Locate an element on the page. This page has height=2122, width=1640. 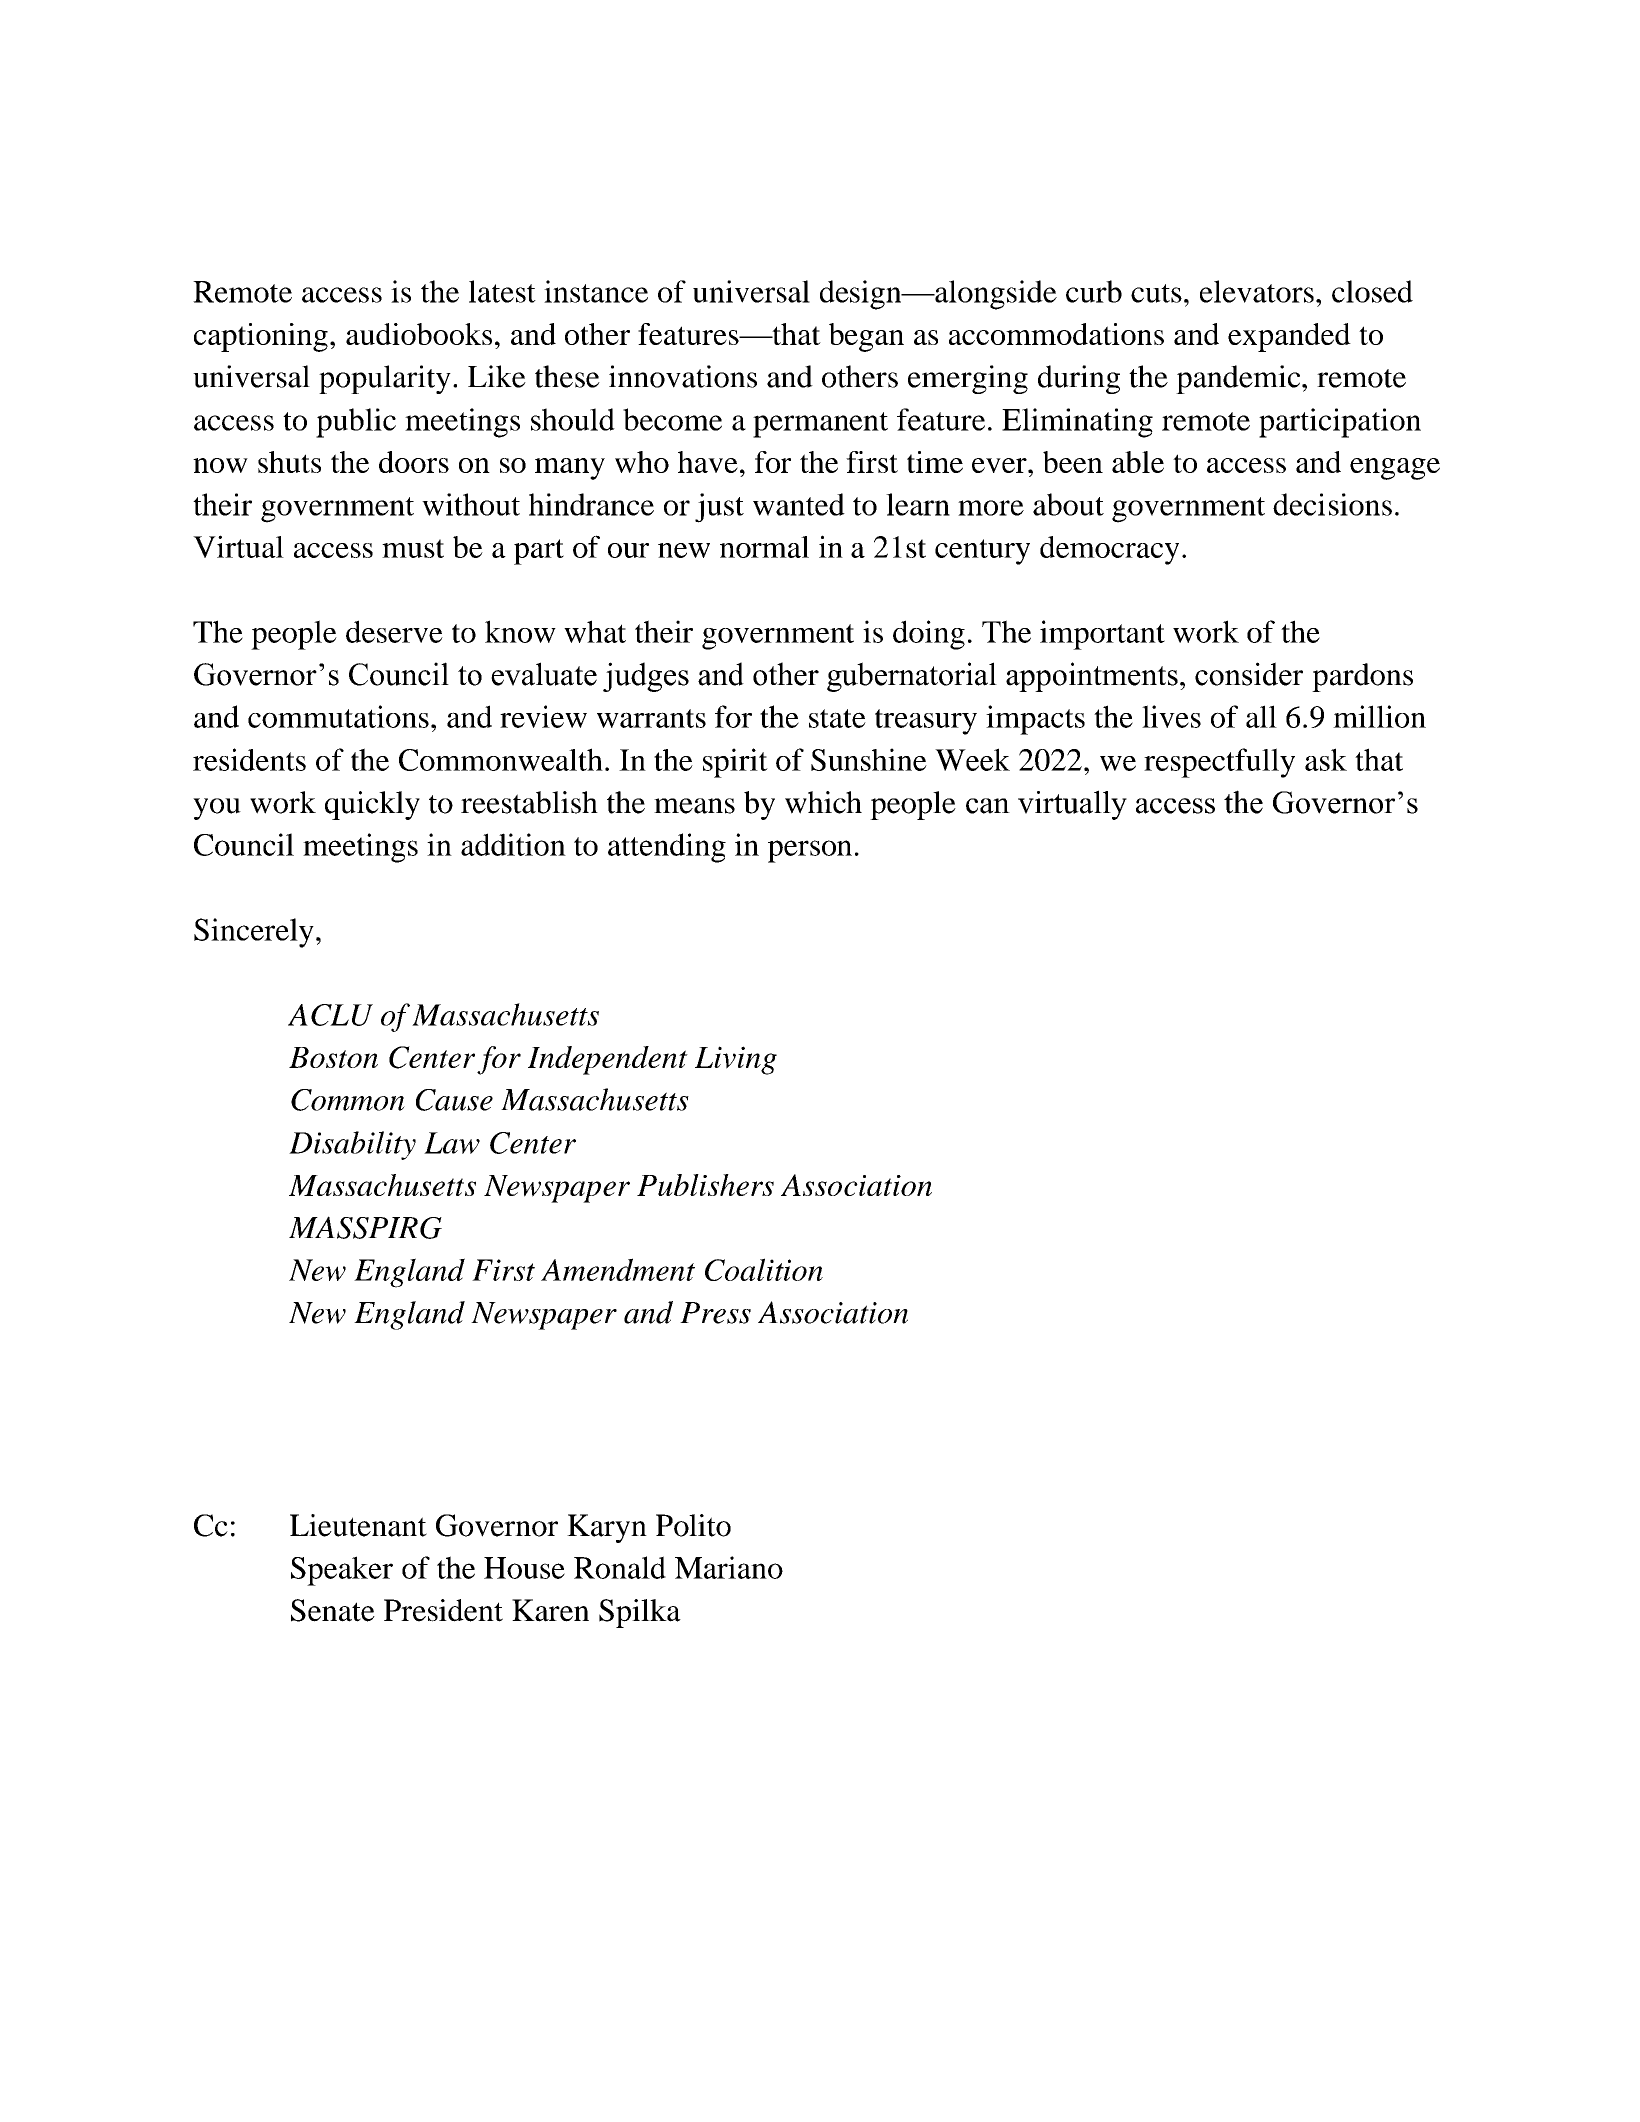
expanded is located at coordinates (1289, 337).
